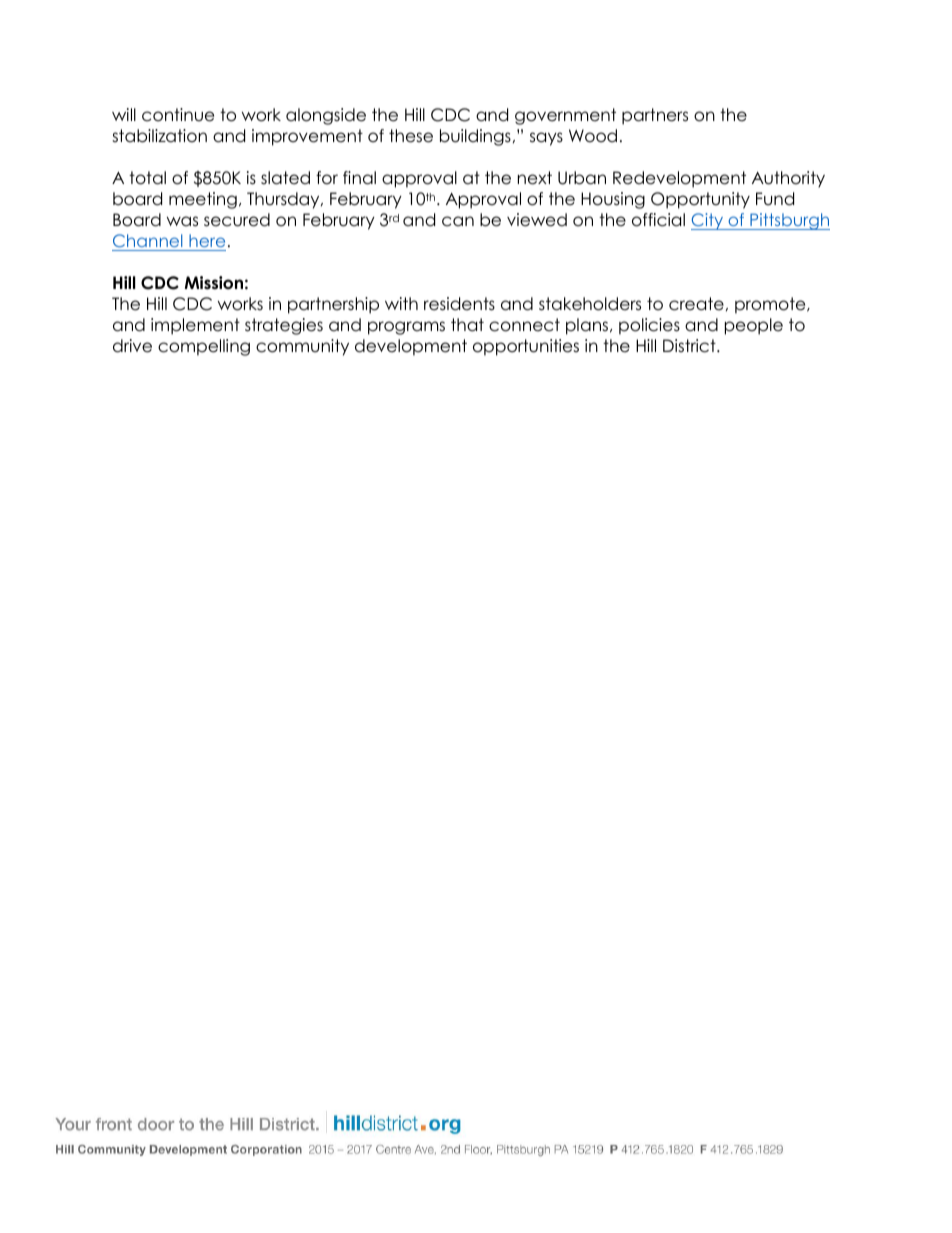  I want to click on compelling, so click(204, 347).
